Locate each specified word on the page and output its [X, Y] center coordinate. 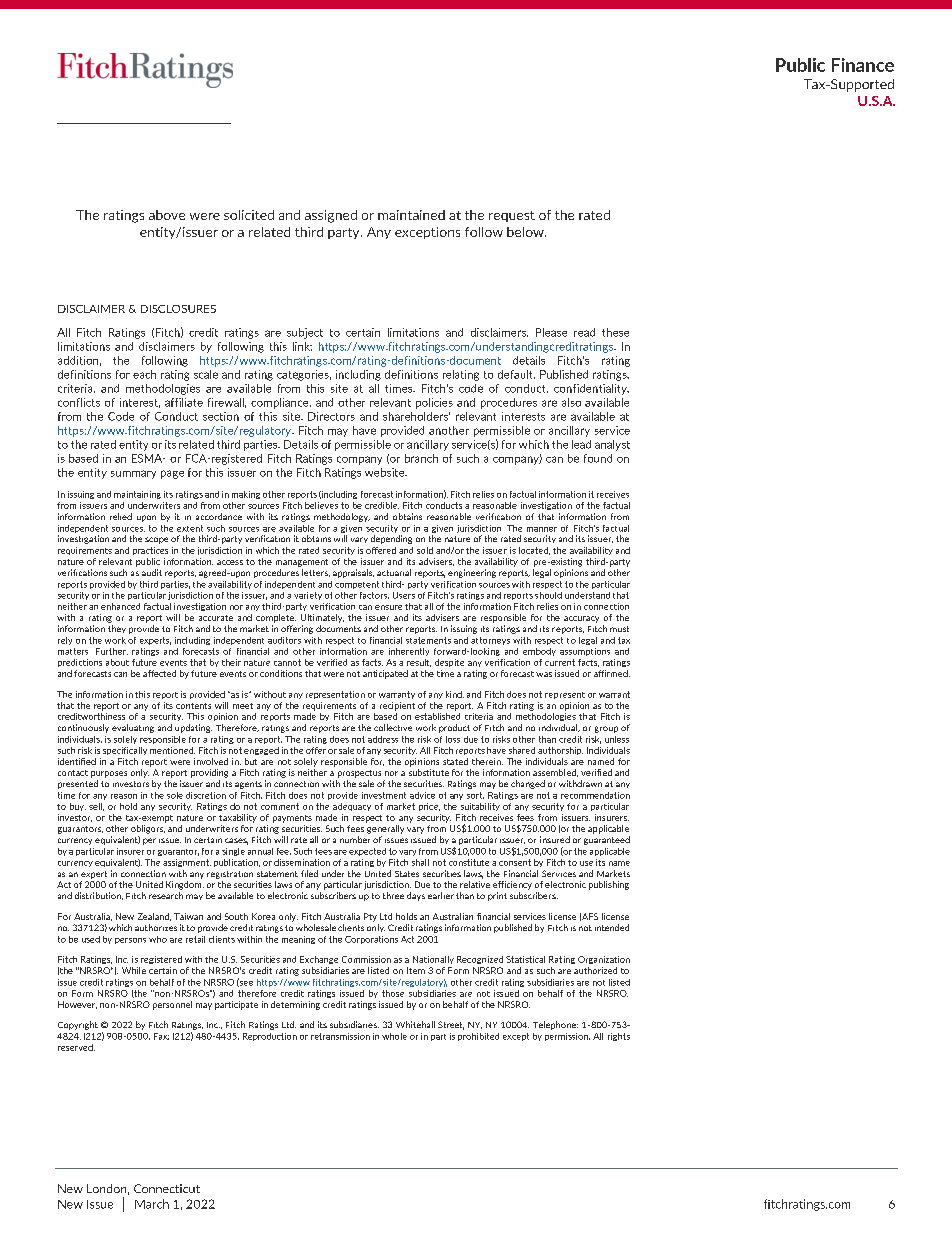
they [117, 629]
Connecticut [167, 1188]
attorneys [490, 641]
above [167, 215]
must [619, 629]
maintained [411, 215]
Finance [863, 65]
